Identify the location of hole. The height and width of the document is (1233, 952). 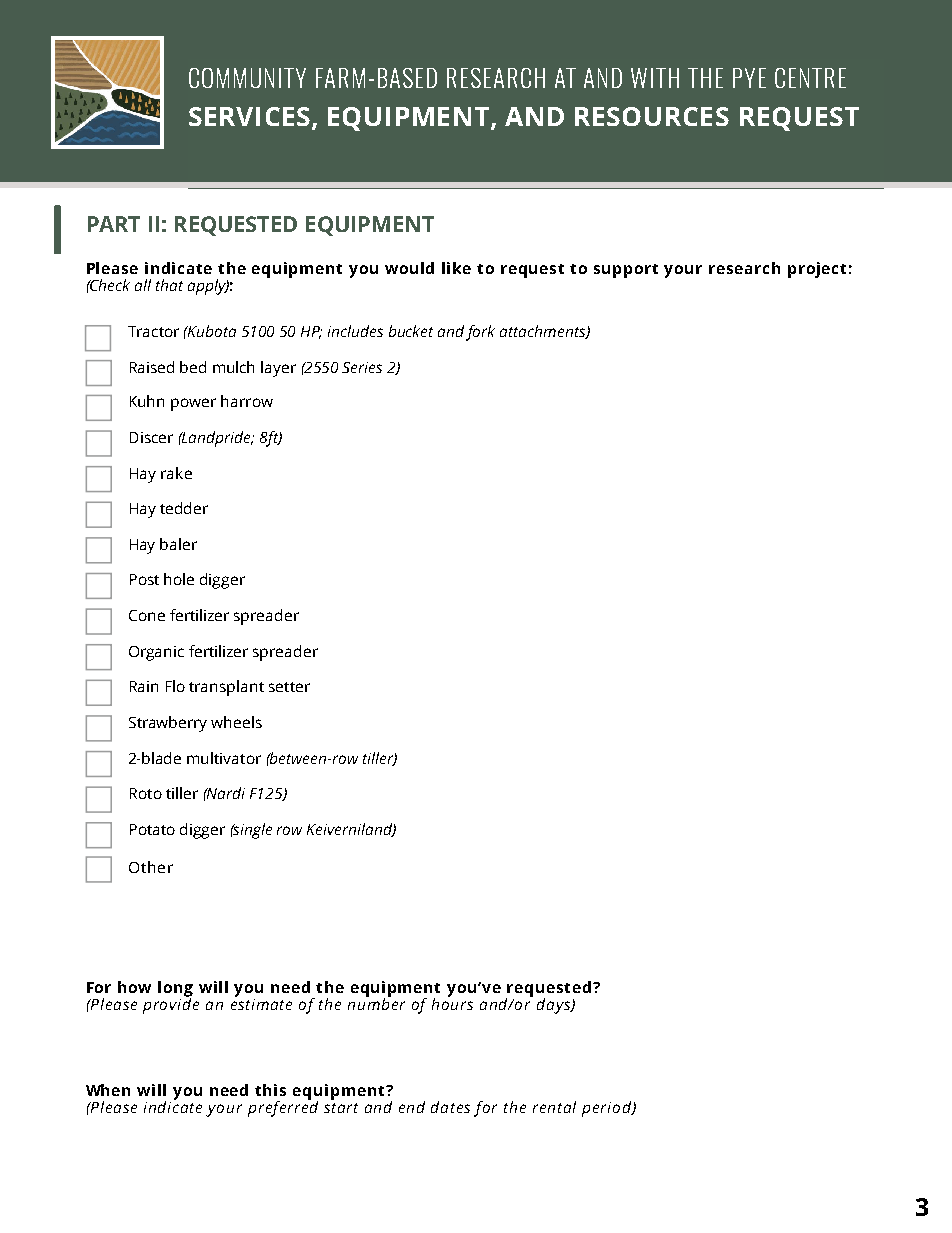
(179, 579).
